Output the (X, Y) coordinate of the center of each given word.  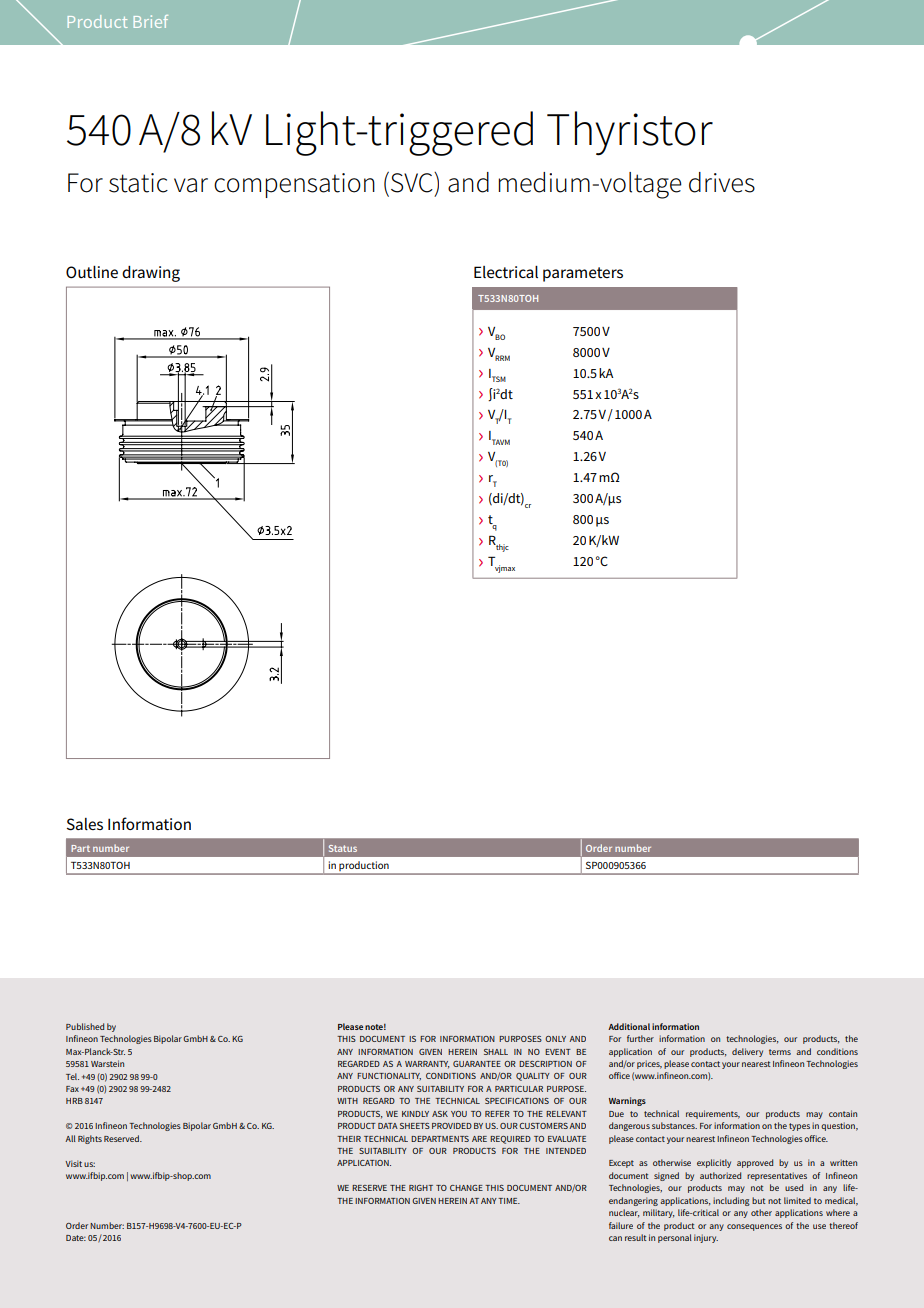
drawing (151, 274)
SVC (413, 182)
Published (85, 1026)
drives (722, 182)
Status (343, 848)
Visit (73, 1163)
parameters (583, 274)
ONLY (555, 1039)
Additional (629, 1026)
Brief (151, 21)
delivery (747, 1052)
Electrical (506, 272)
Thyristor (630, 133)
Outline (92, 272)
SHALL (496, 1052)
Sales (85, 824)
